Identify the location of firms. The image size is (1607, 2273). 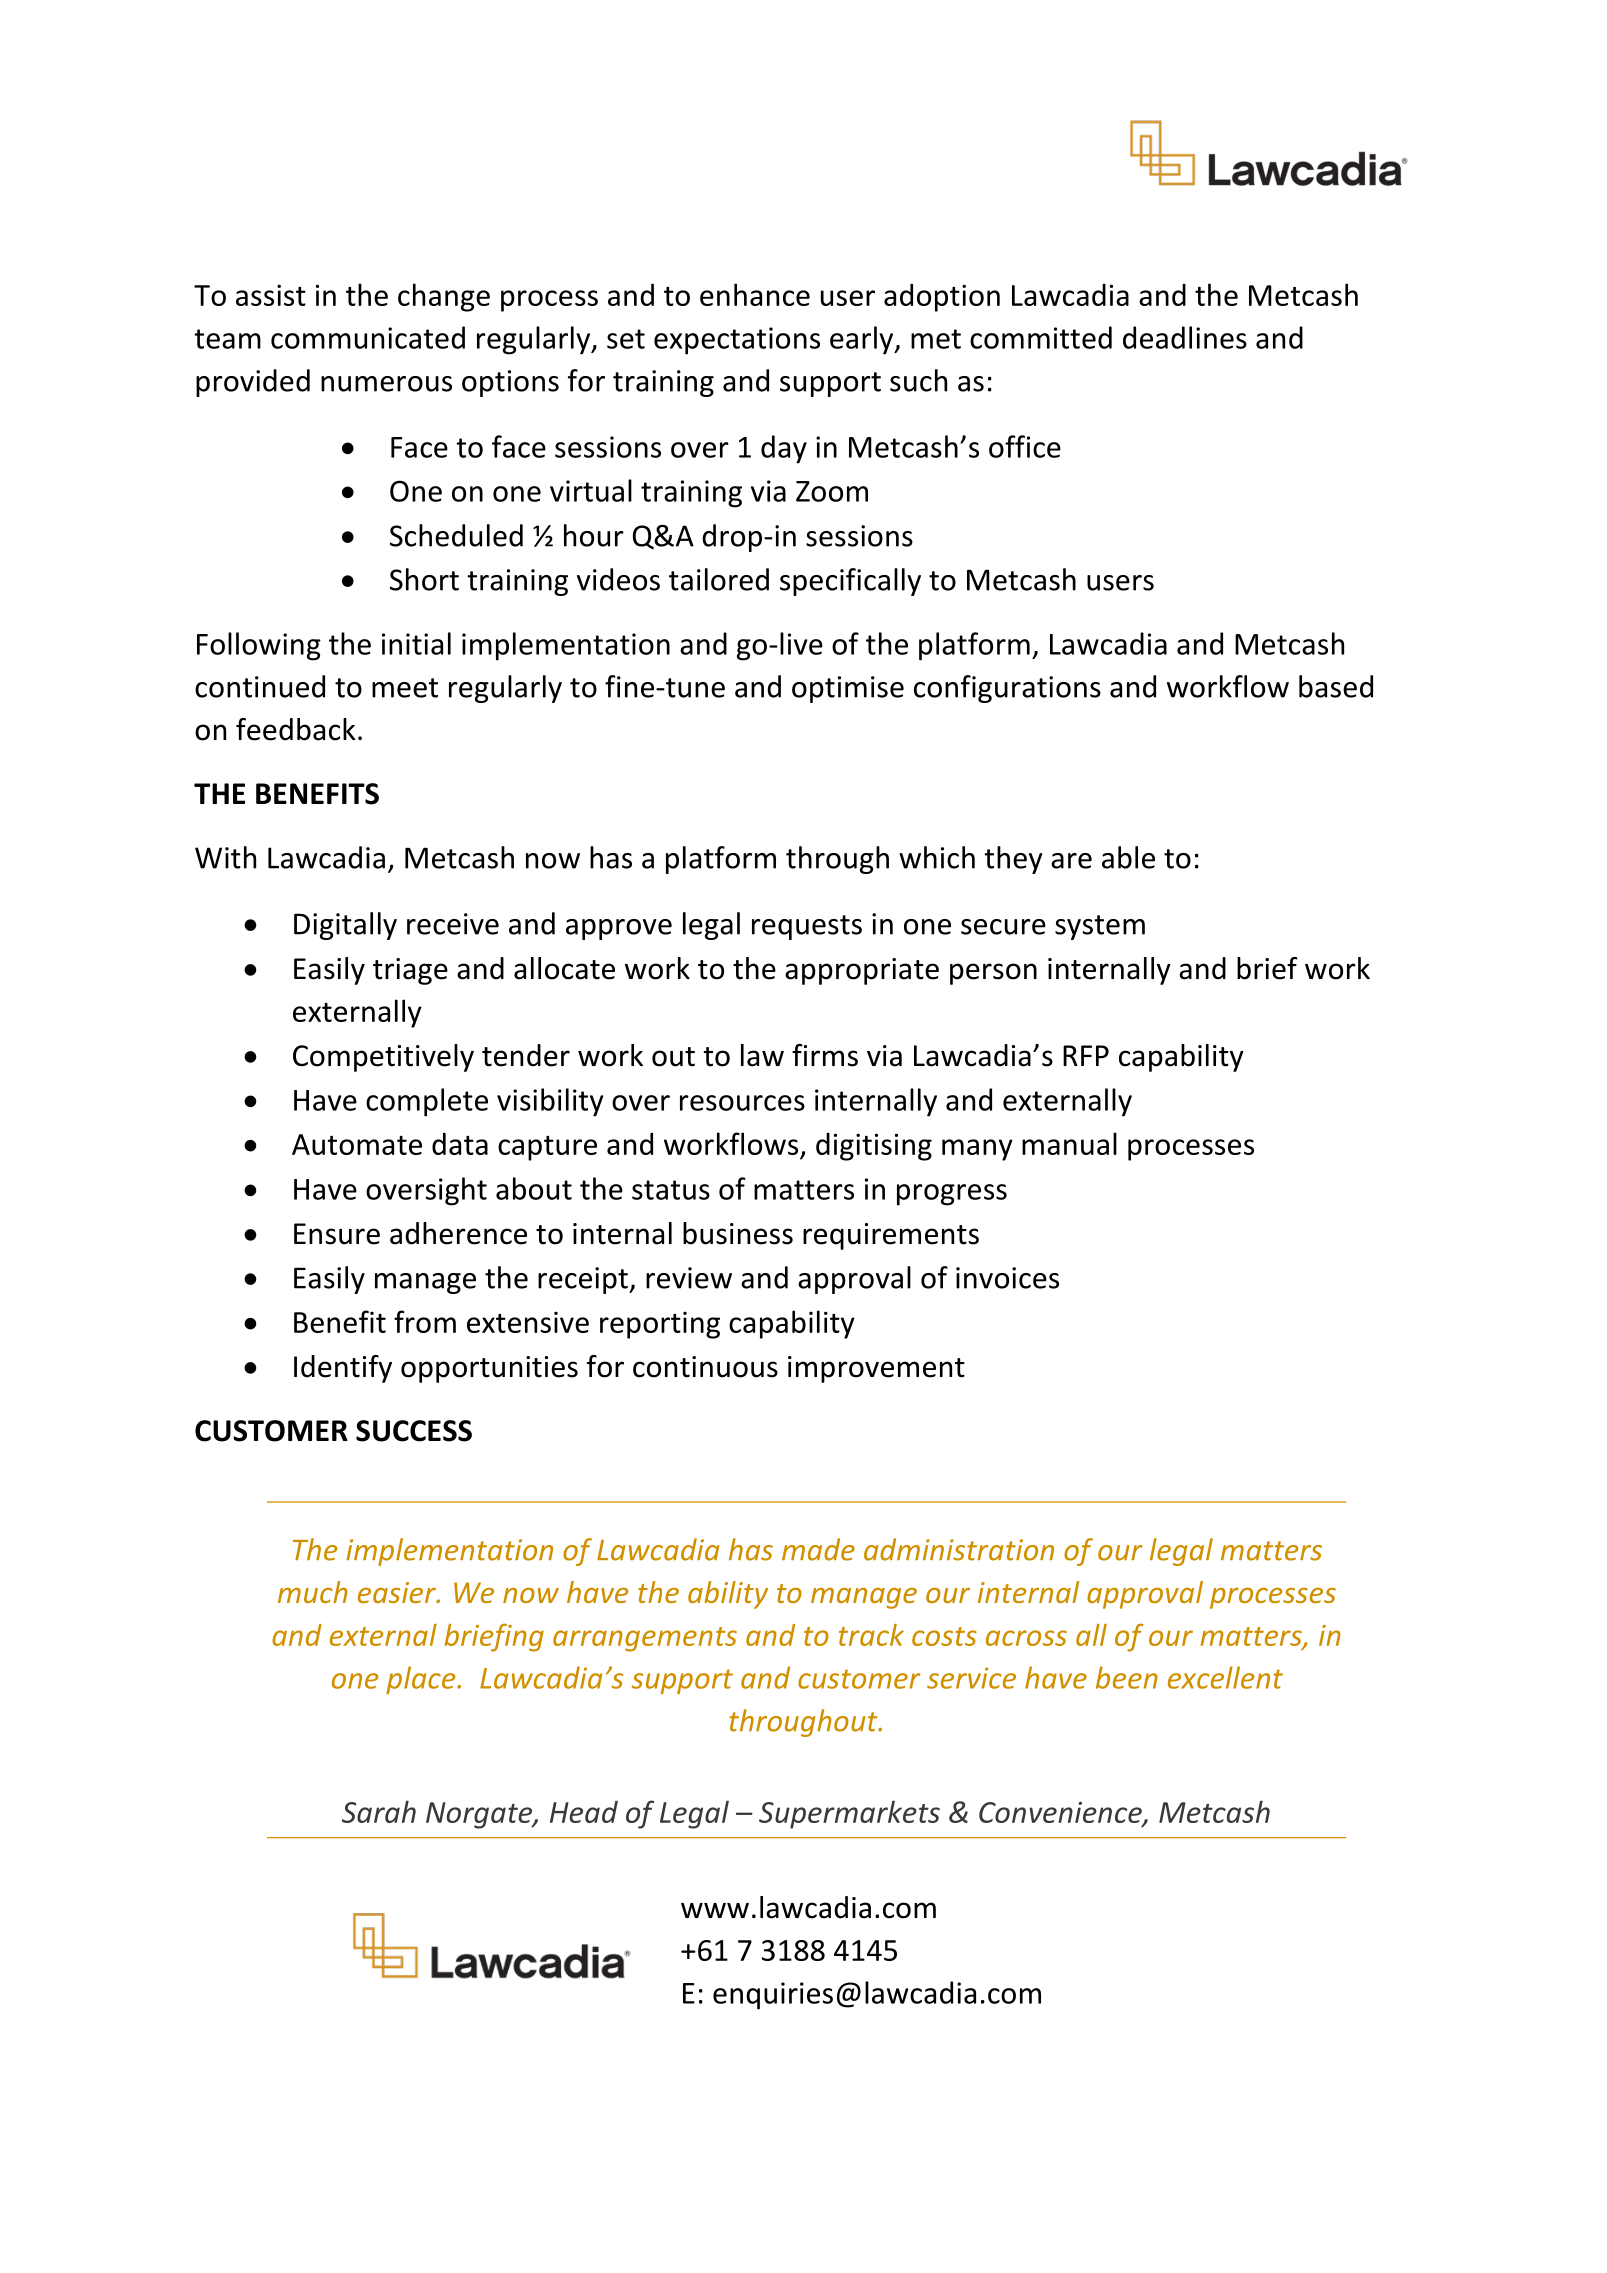
(825, 1055).
